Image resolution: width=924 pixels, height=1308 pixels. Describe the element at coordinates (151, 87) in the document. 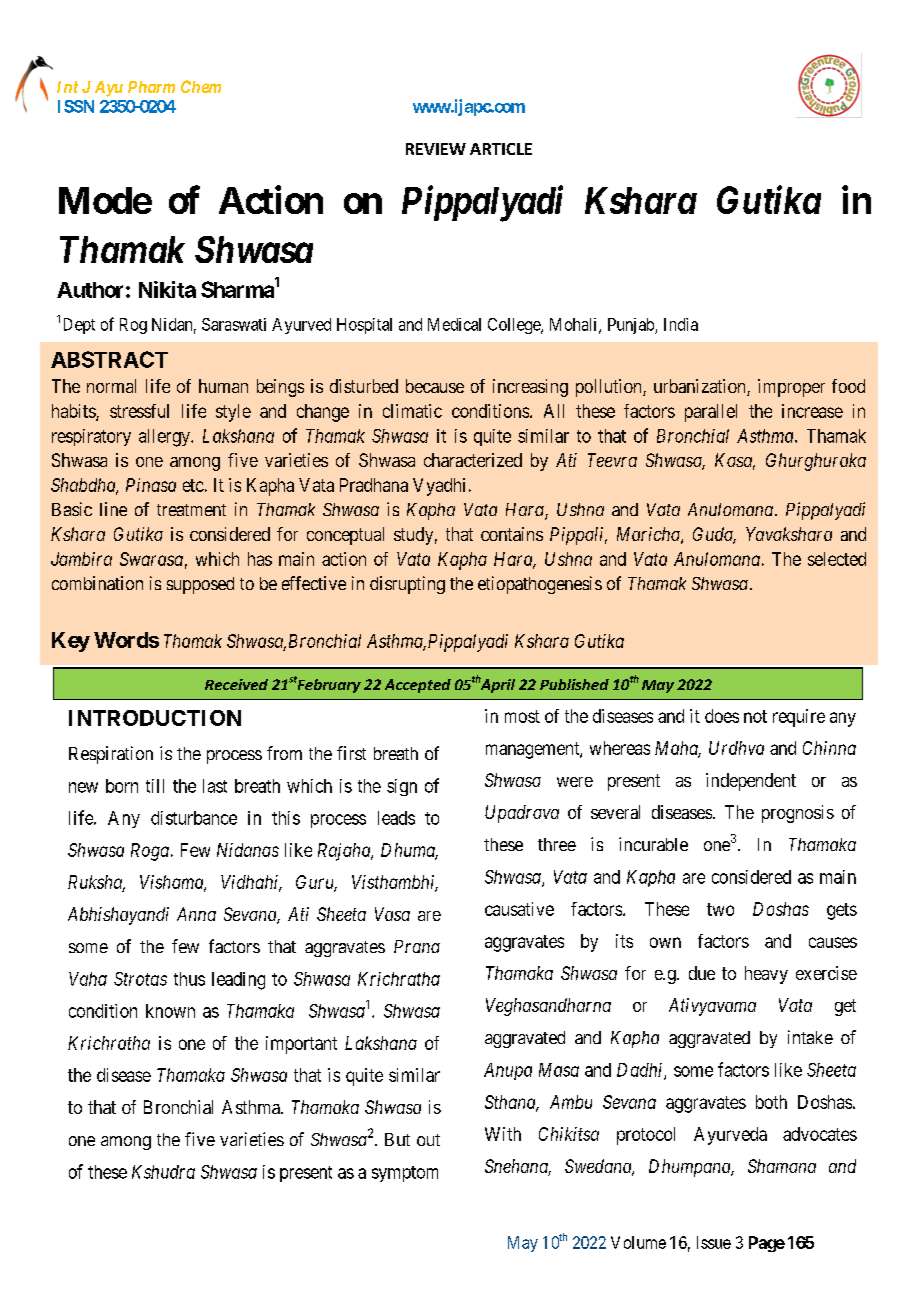

I see `Pharm` at that location.
